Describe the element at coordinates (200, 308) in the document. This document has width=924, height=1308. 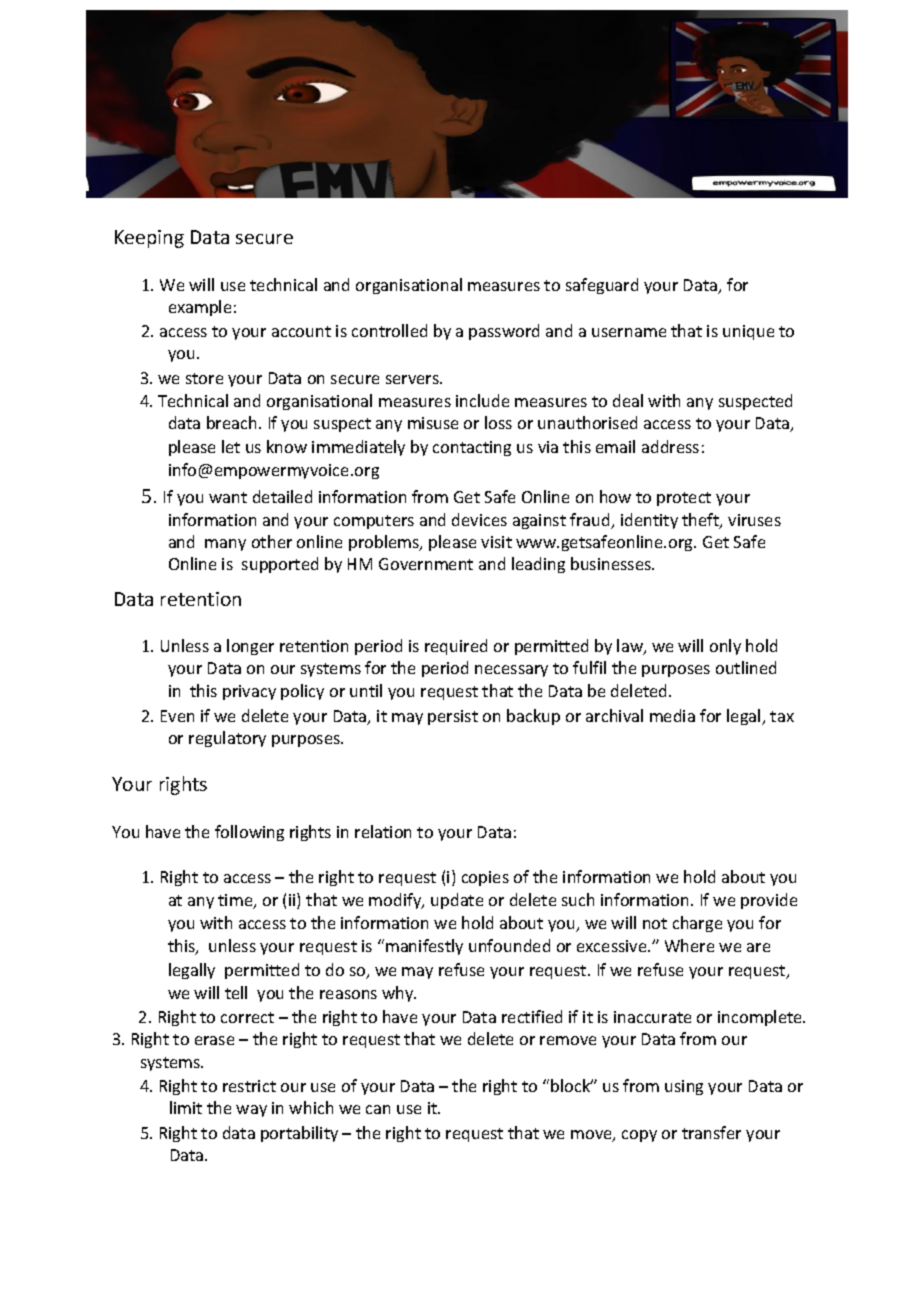
I see `example` at that location.
